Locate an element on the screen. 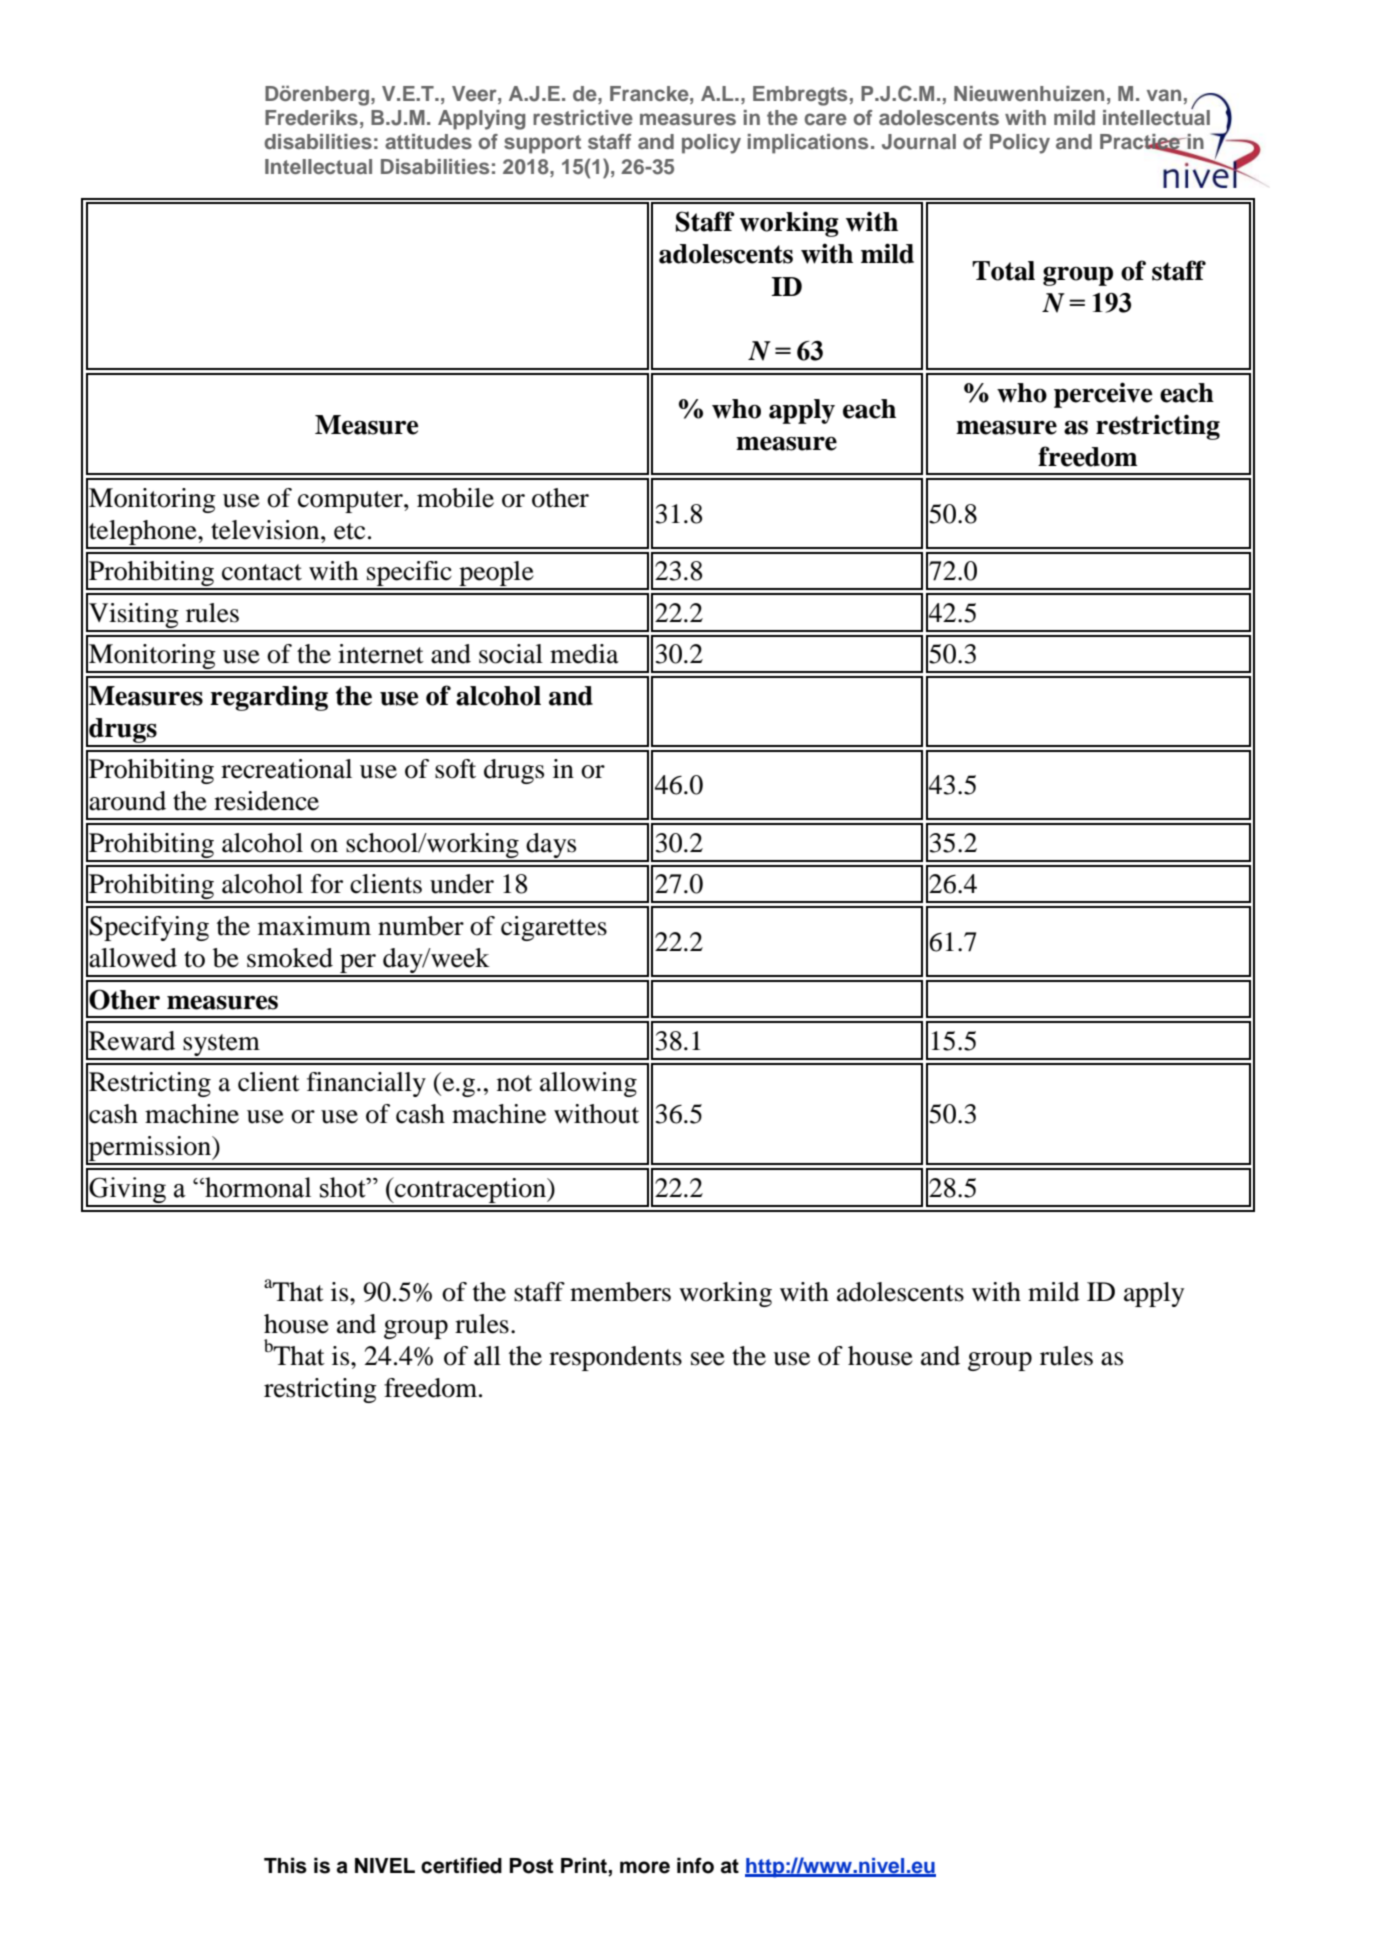  Practice is located at coordinates (1141, 143).
